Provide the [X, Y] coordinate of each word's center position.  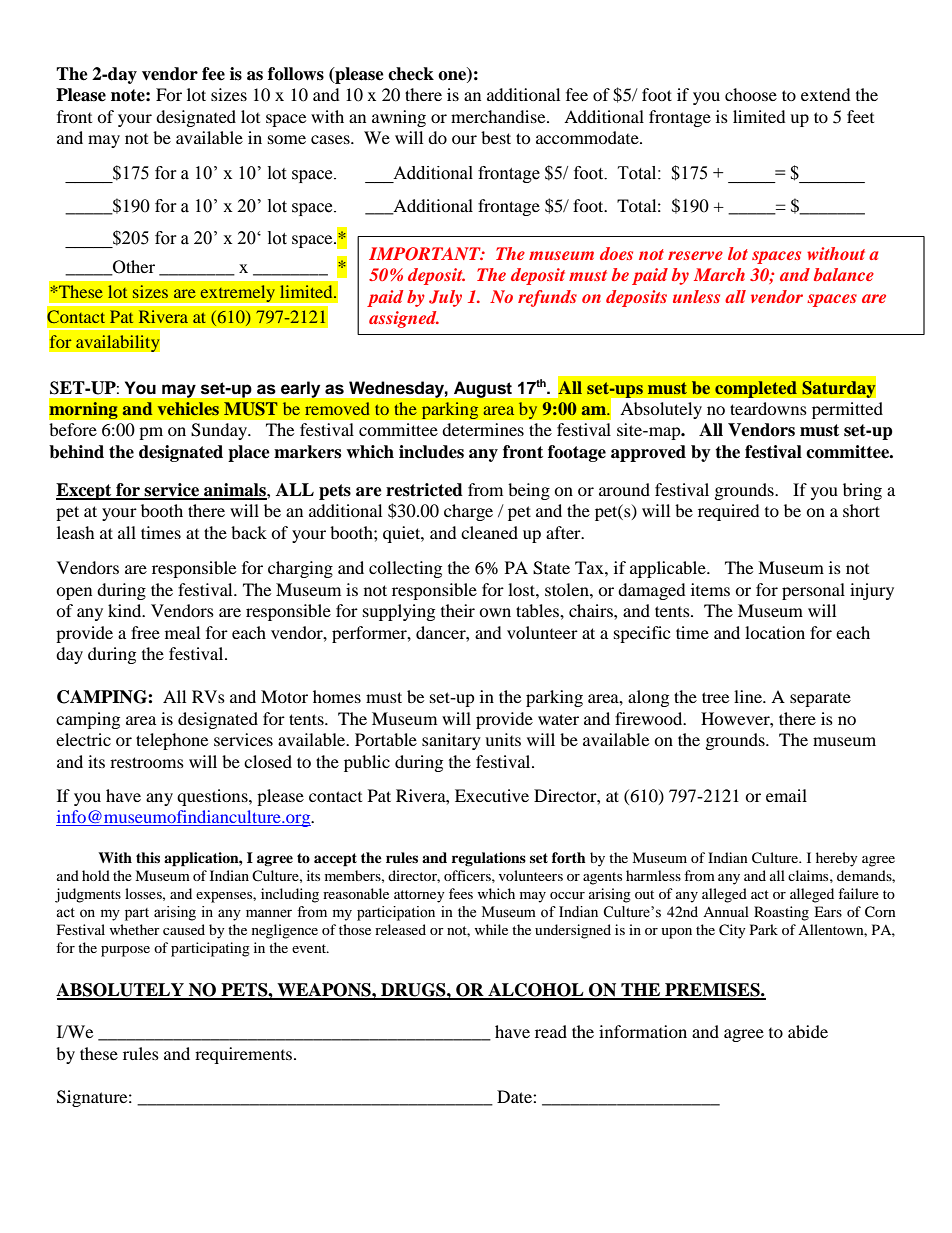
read [551, 1031]
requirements [243, 1055]
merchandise [499, 116]
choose [751, 94]
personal [813, 591]
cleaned [489, 532]
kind [126, 610]
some [287, 139]
